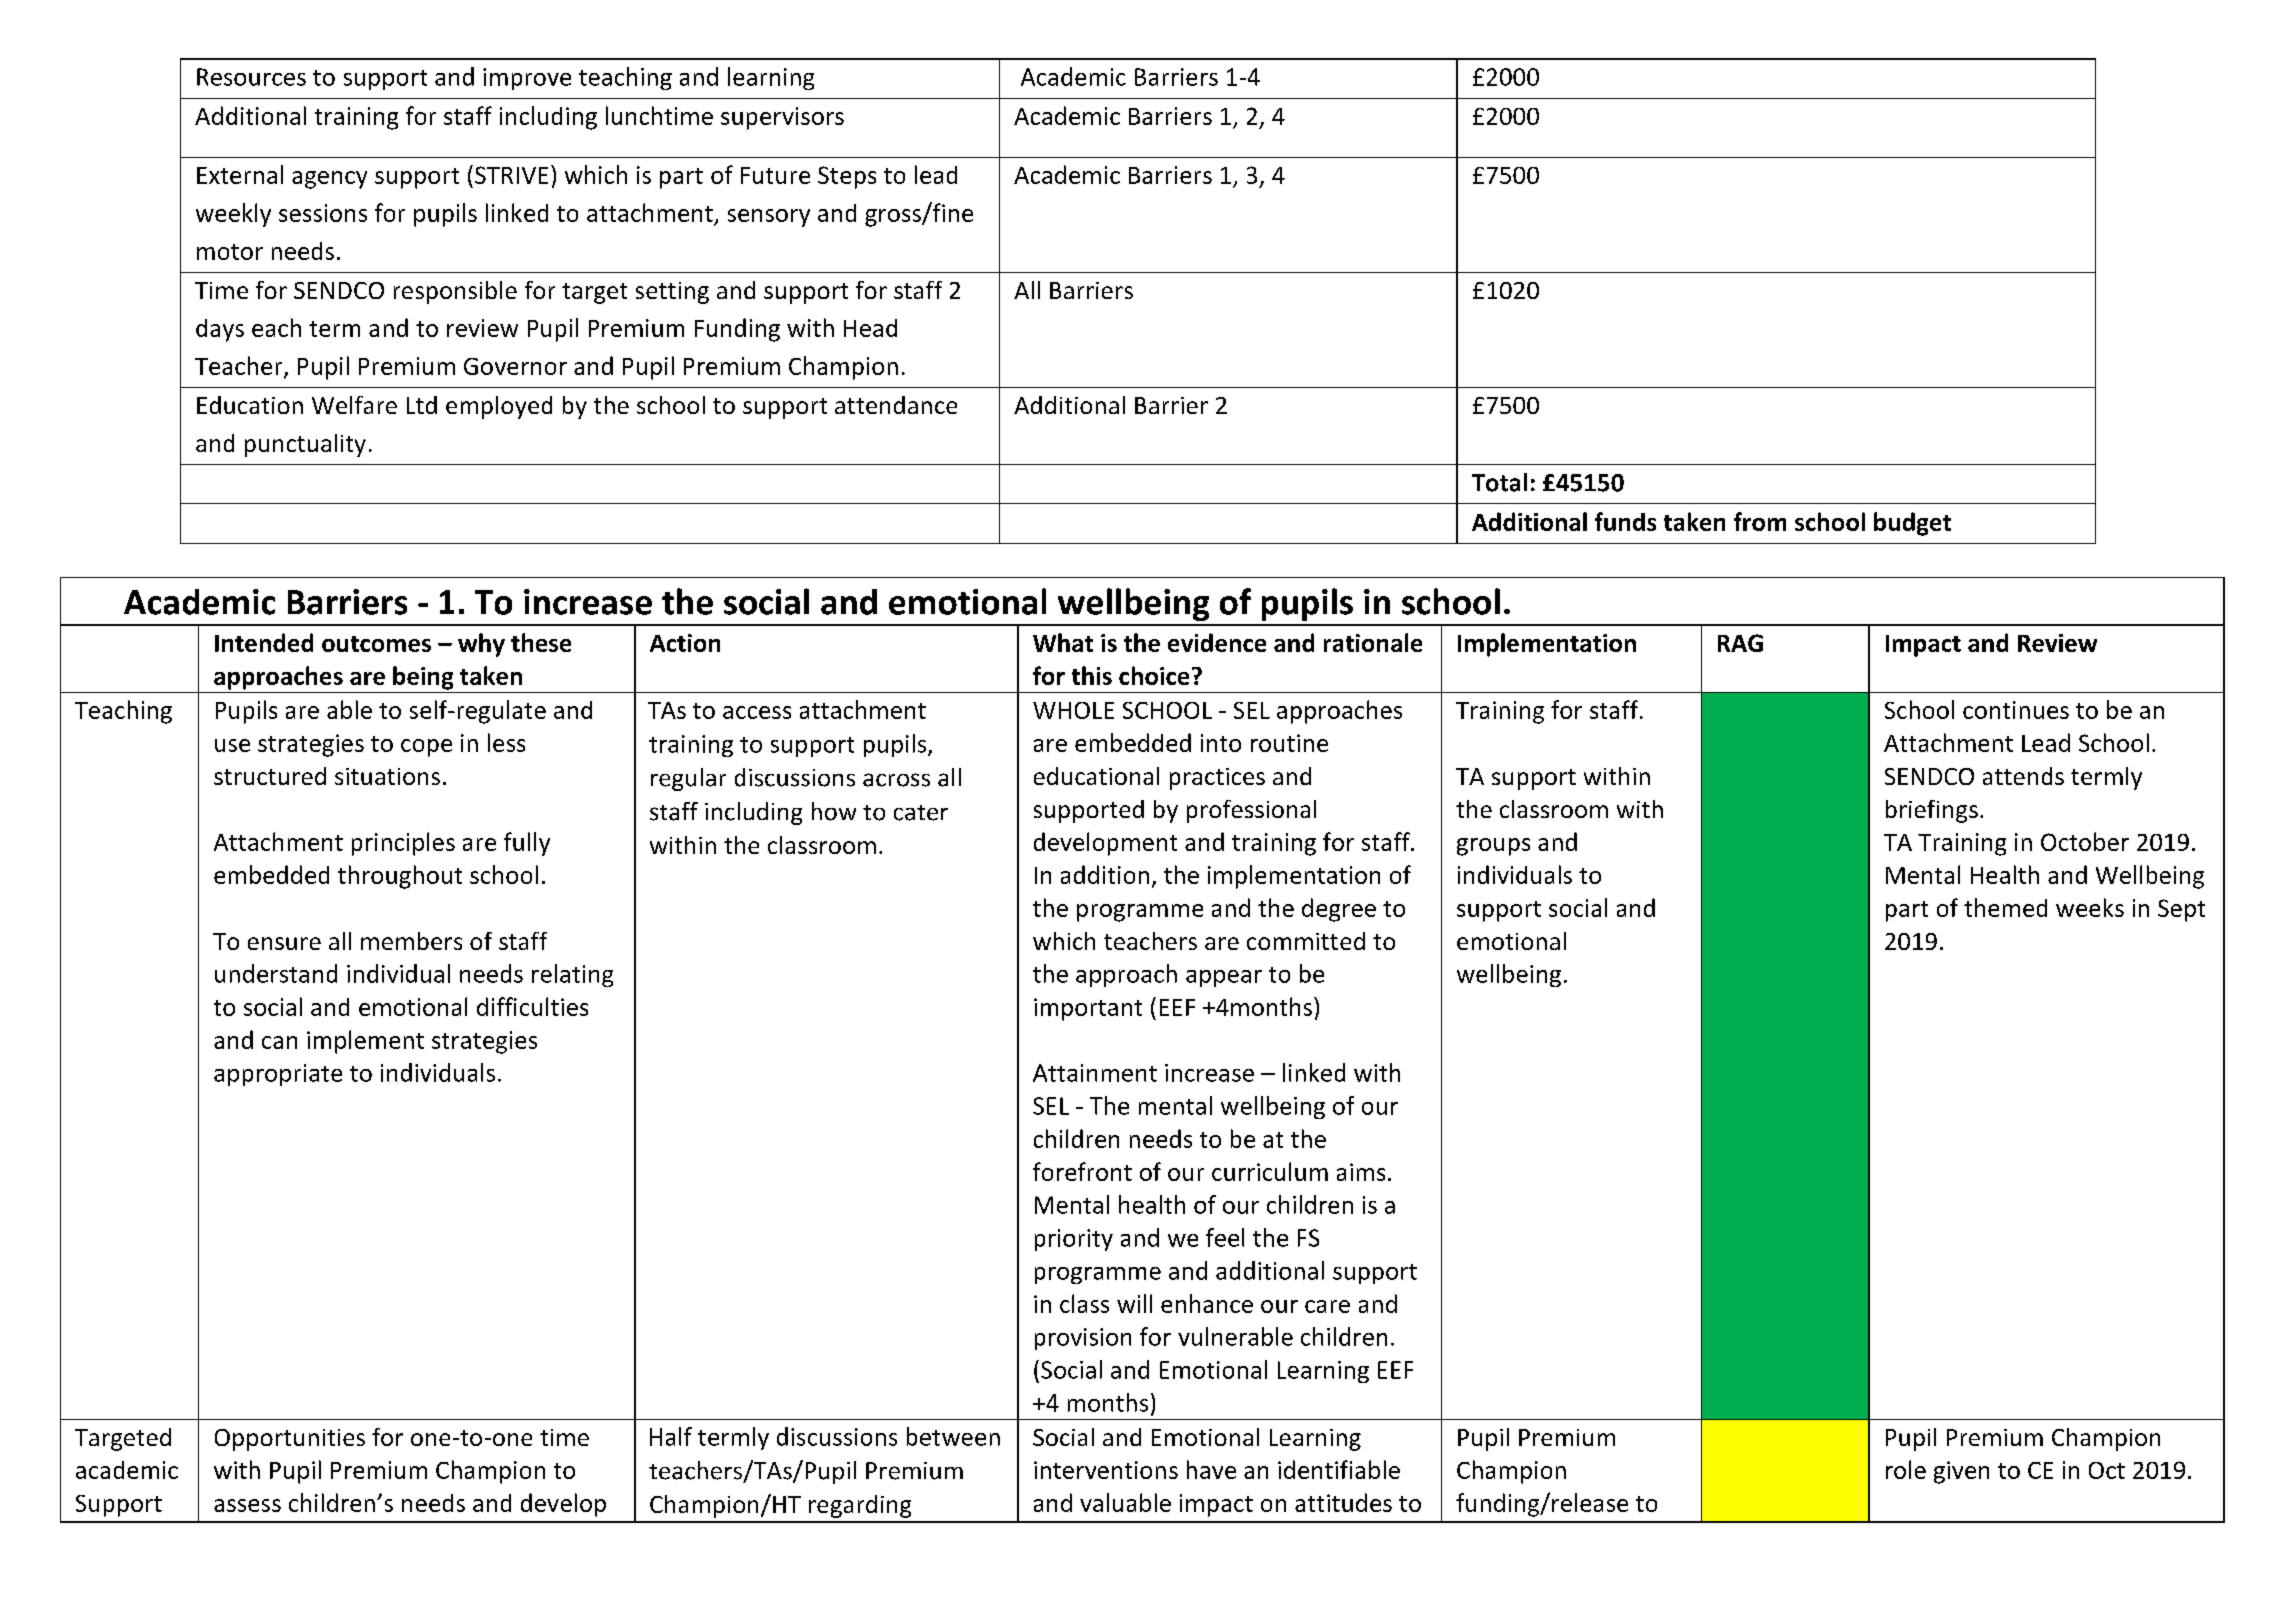  Describe the element at coordinates (481, 645) in the image. I see `why` at that location.
